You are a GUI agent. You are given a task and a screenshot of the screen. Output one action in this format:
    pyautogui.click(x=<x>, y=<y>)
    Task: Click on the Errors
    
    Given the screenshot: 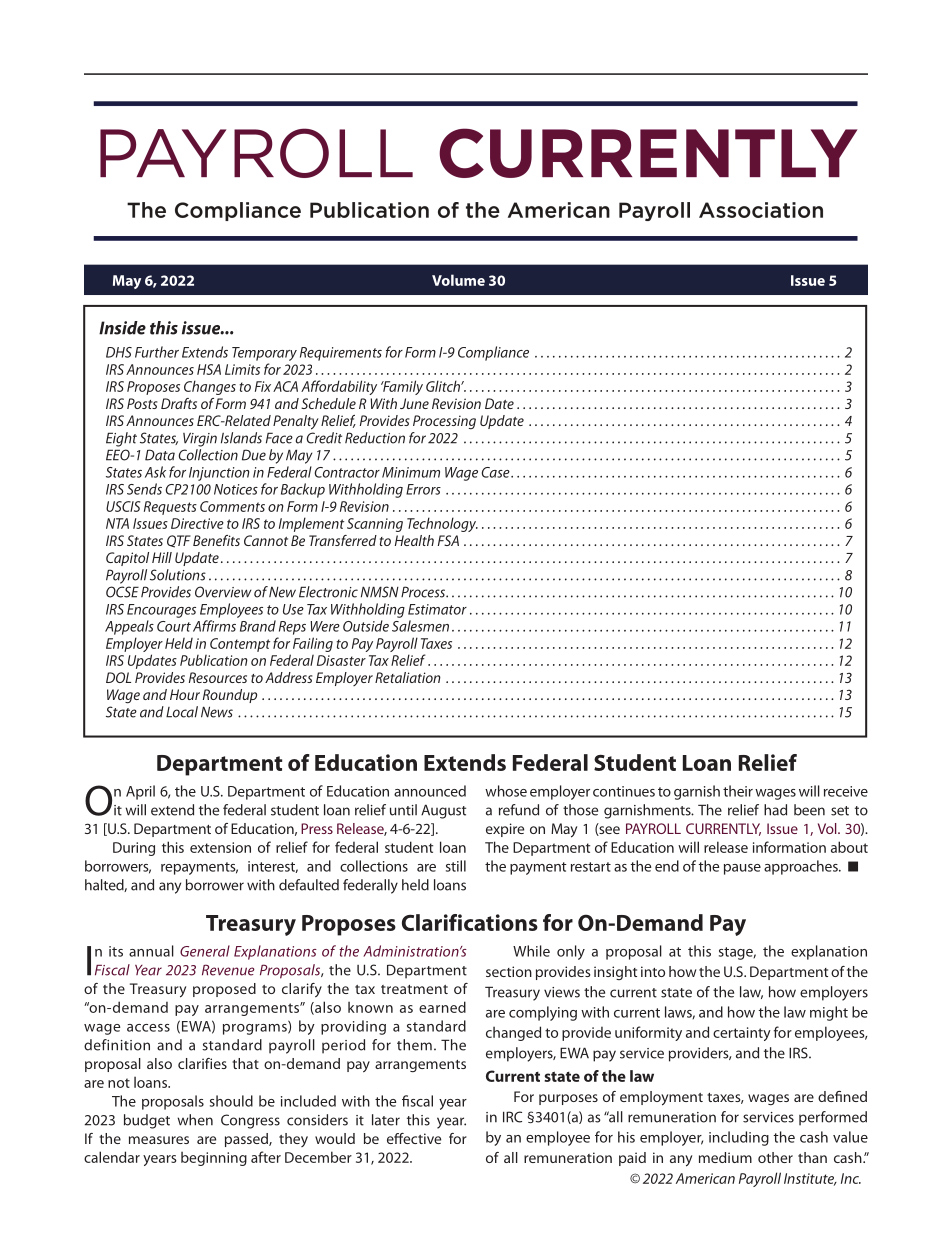 What is the action you would take?
    pyautogui.click(x=423, y=489)
